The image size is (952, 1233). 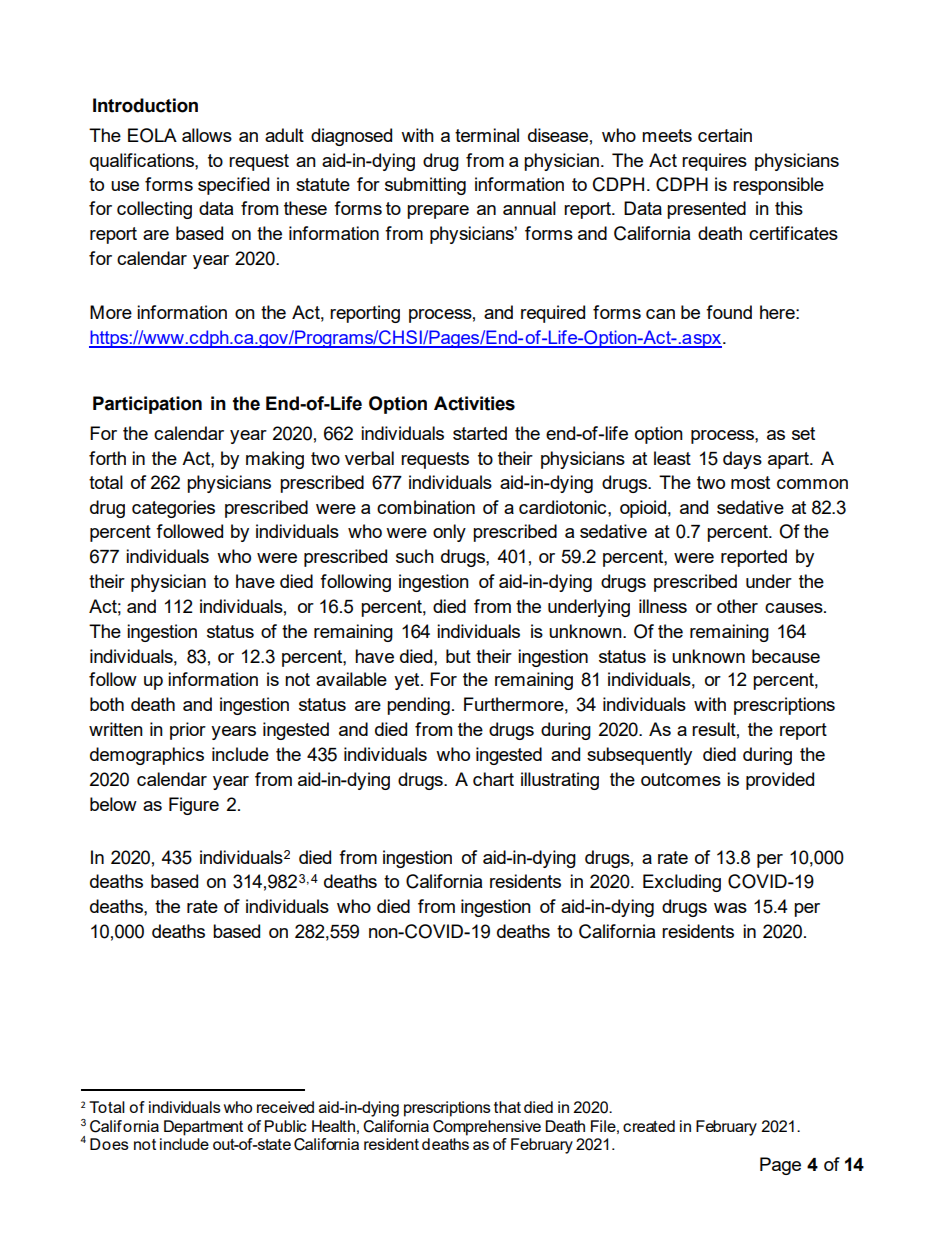 I want to click on other, so click(x=737, y=606).
